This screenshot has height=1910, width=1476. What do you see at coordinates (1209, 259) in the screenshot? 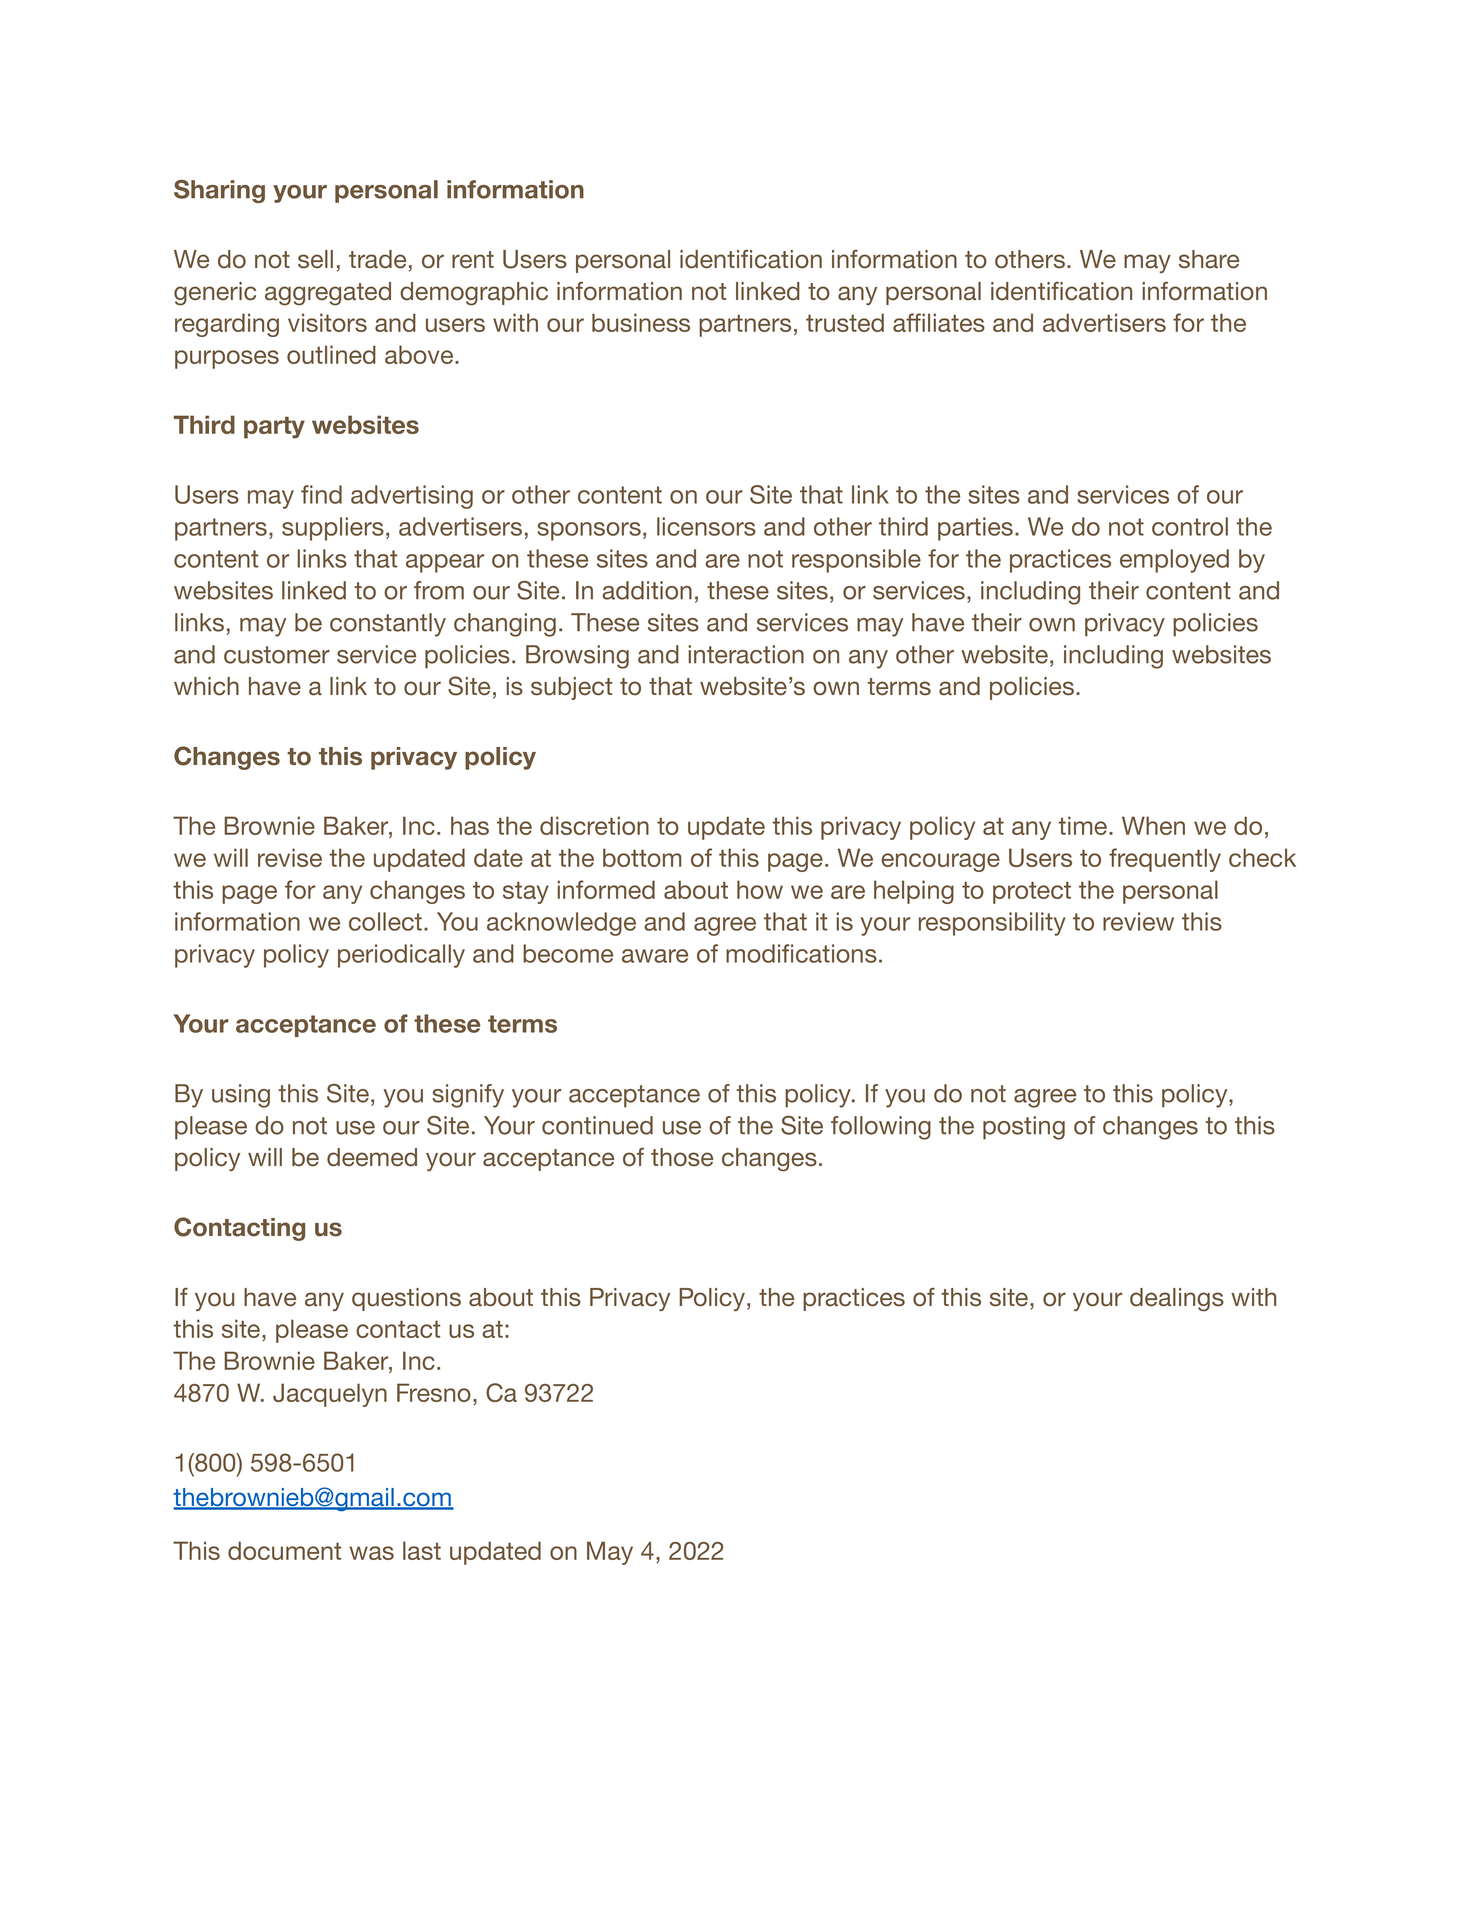
I see `share` at bounding box center [1209, 259].
